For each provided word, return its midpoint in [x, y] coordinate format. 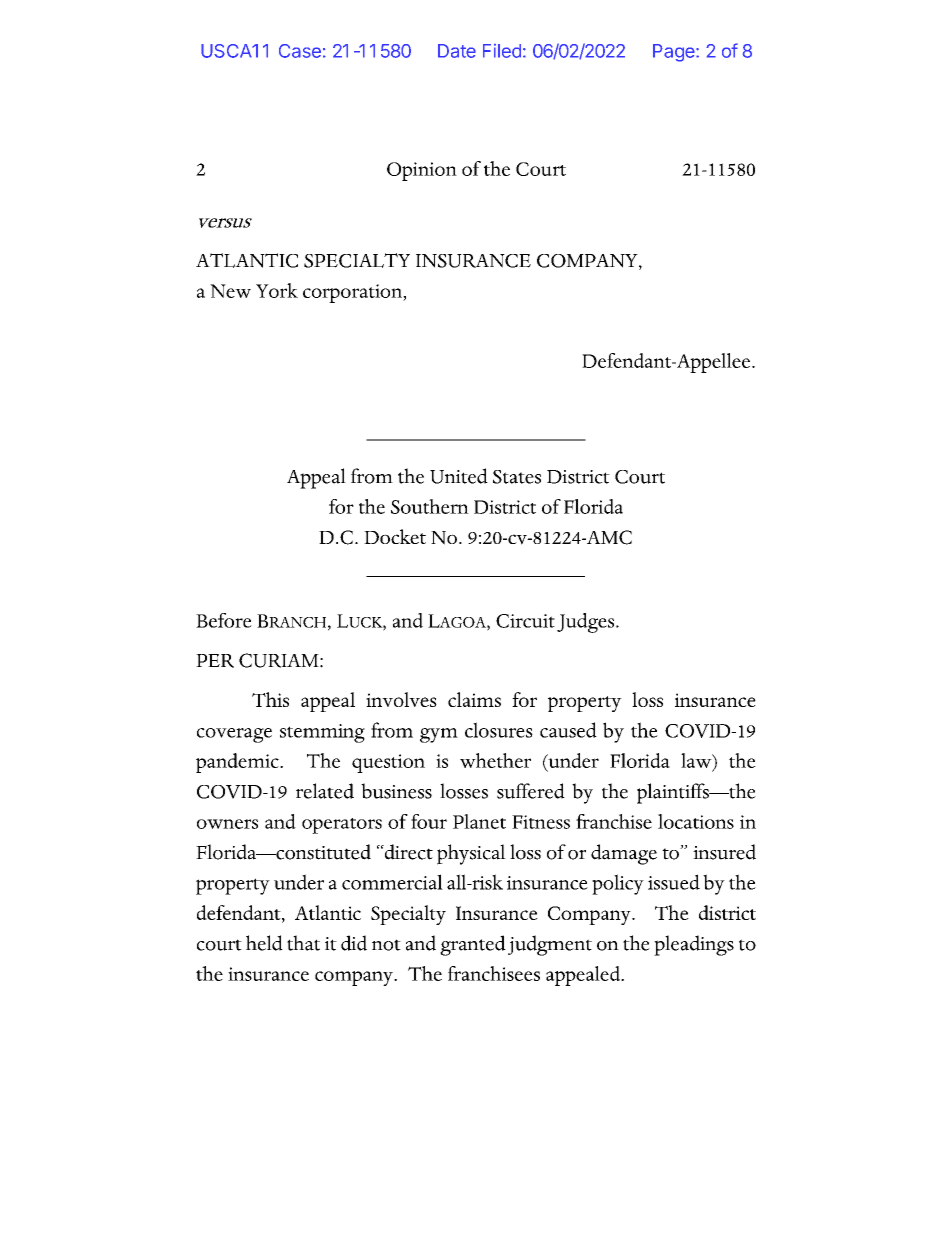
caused [568, 730]
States [517, 477]
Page [675, 53]
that [303, 943]
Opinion [422, 171]
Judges [587, 623]
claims [474, 699]
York [277, 290]
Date [457, 51]
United [459, 476]
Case [300, 51]
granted [473, 945]
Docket [395, 536]
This [270, 699]
